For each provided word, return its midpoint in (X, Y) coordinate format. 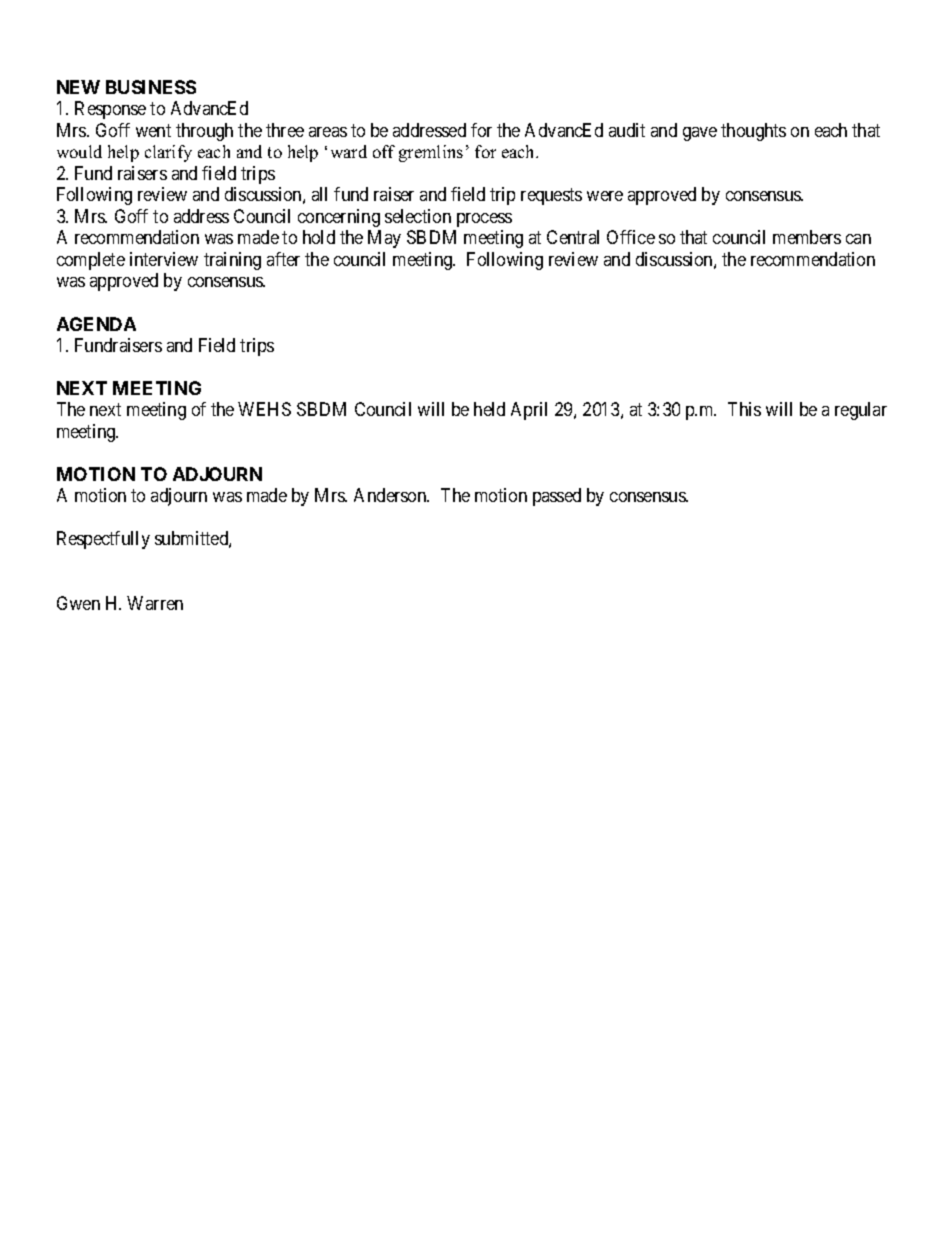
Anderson (391, 495)
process (484, 220)
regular (861, 411)
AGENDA (96, 324)
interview (164, 259)
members (807, 237)
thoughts (753, 132)
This (744, 409)
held (489, 409)
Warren (155, 603)
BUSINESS (151, 87)
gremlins (431, 153)
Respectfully (103, 540)
